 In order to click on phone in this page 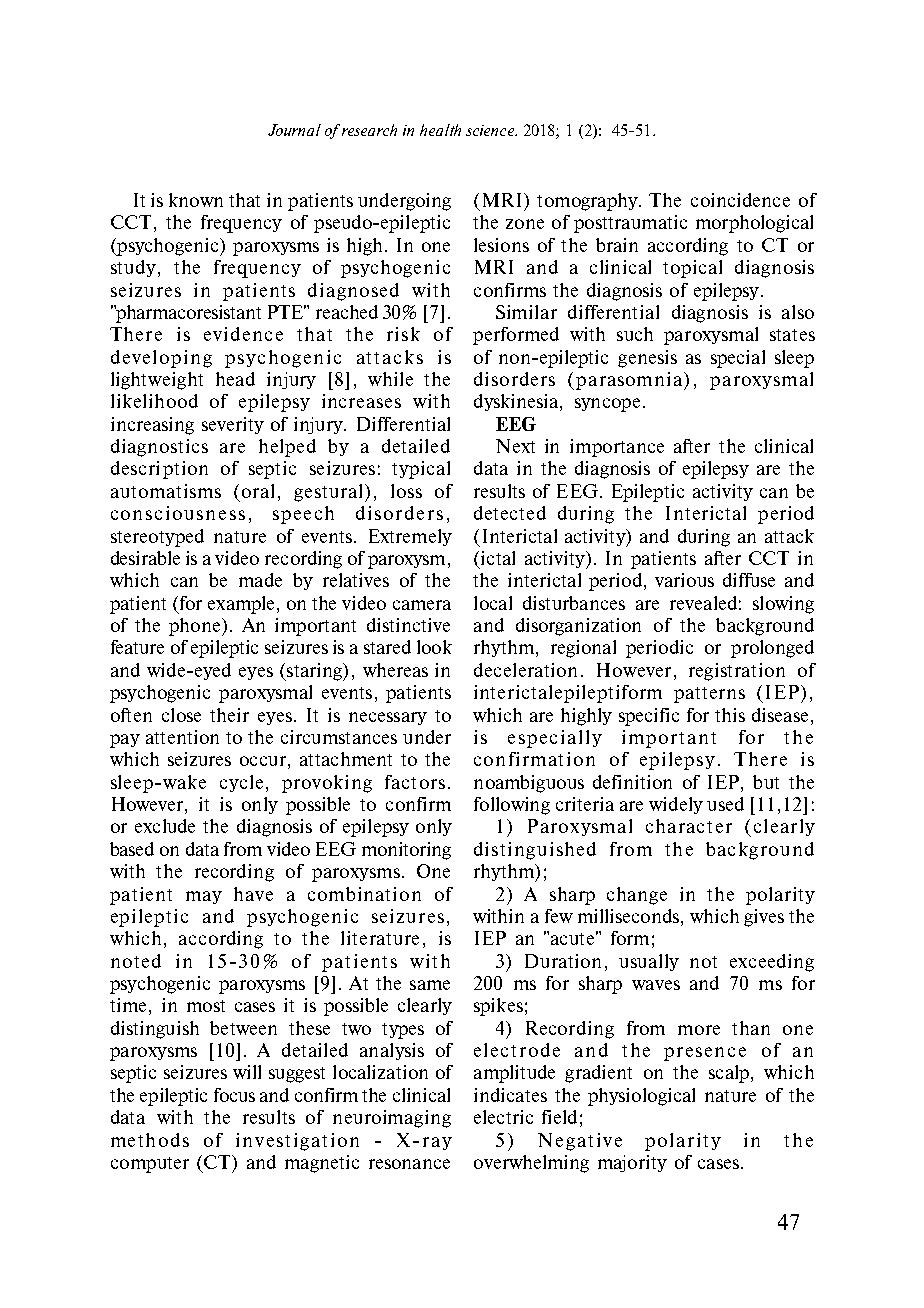, I will do `click(196, 627)`.
